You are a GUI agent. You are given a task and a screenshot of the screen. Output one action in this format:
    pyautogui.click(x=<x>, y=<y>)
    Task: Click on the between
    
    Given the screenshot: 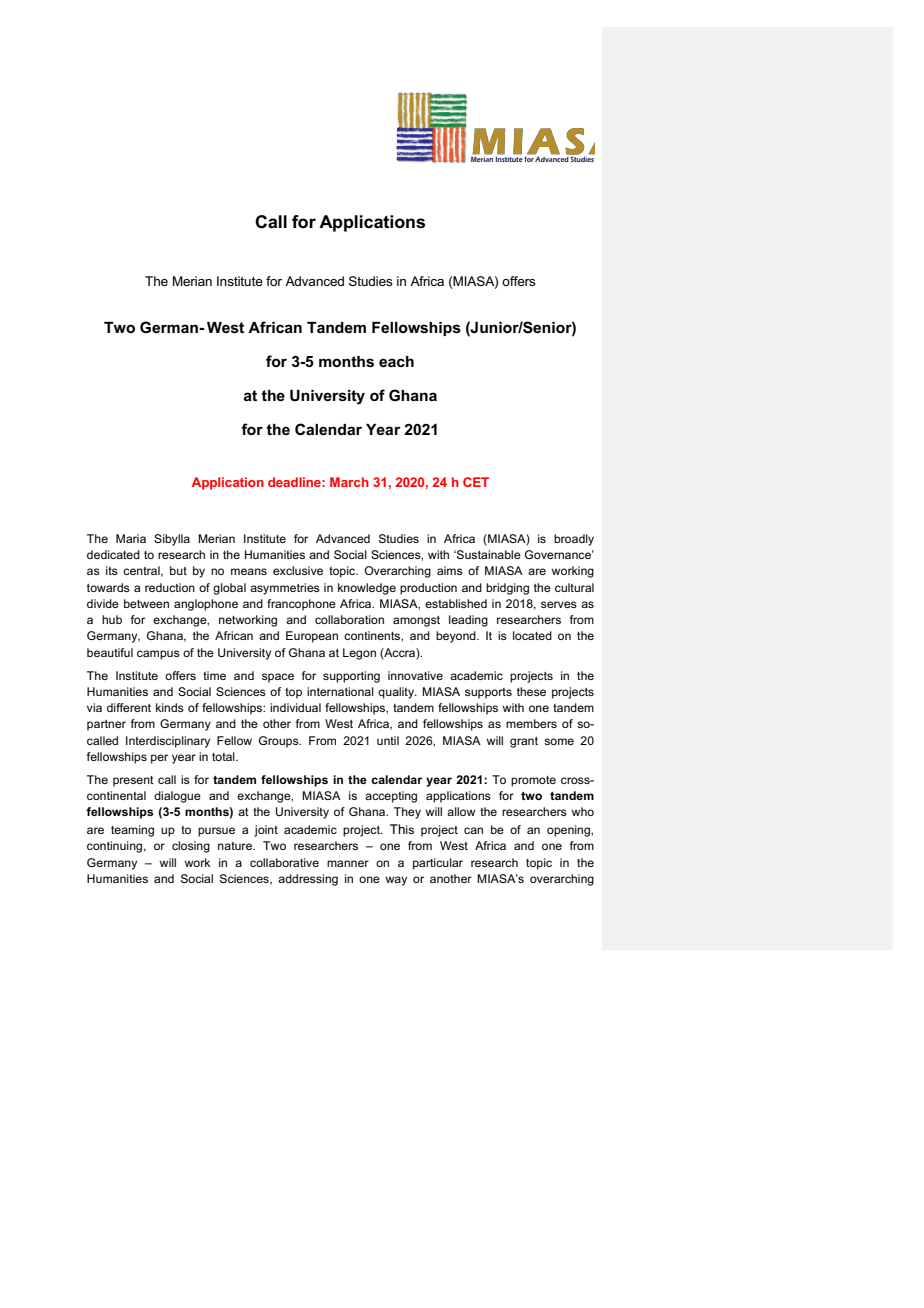 What is the action you would take?
    pyautogui.click(x=146, y=603)
